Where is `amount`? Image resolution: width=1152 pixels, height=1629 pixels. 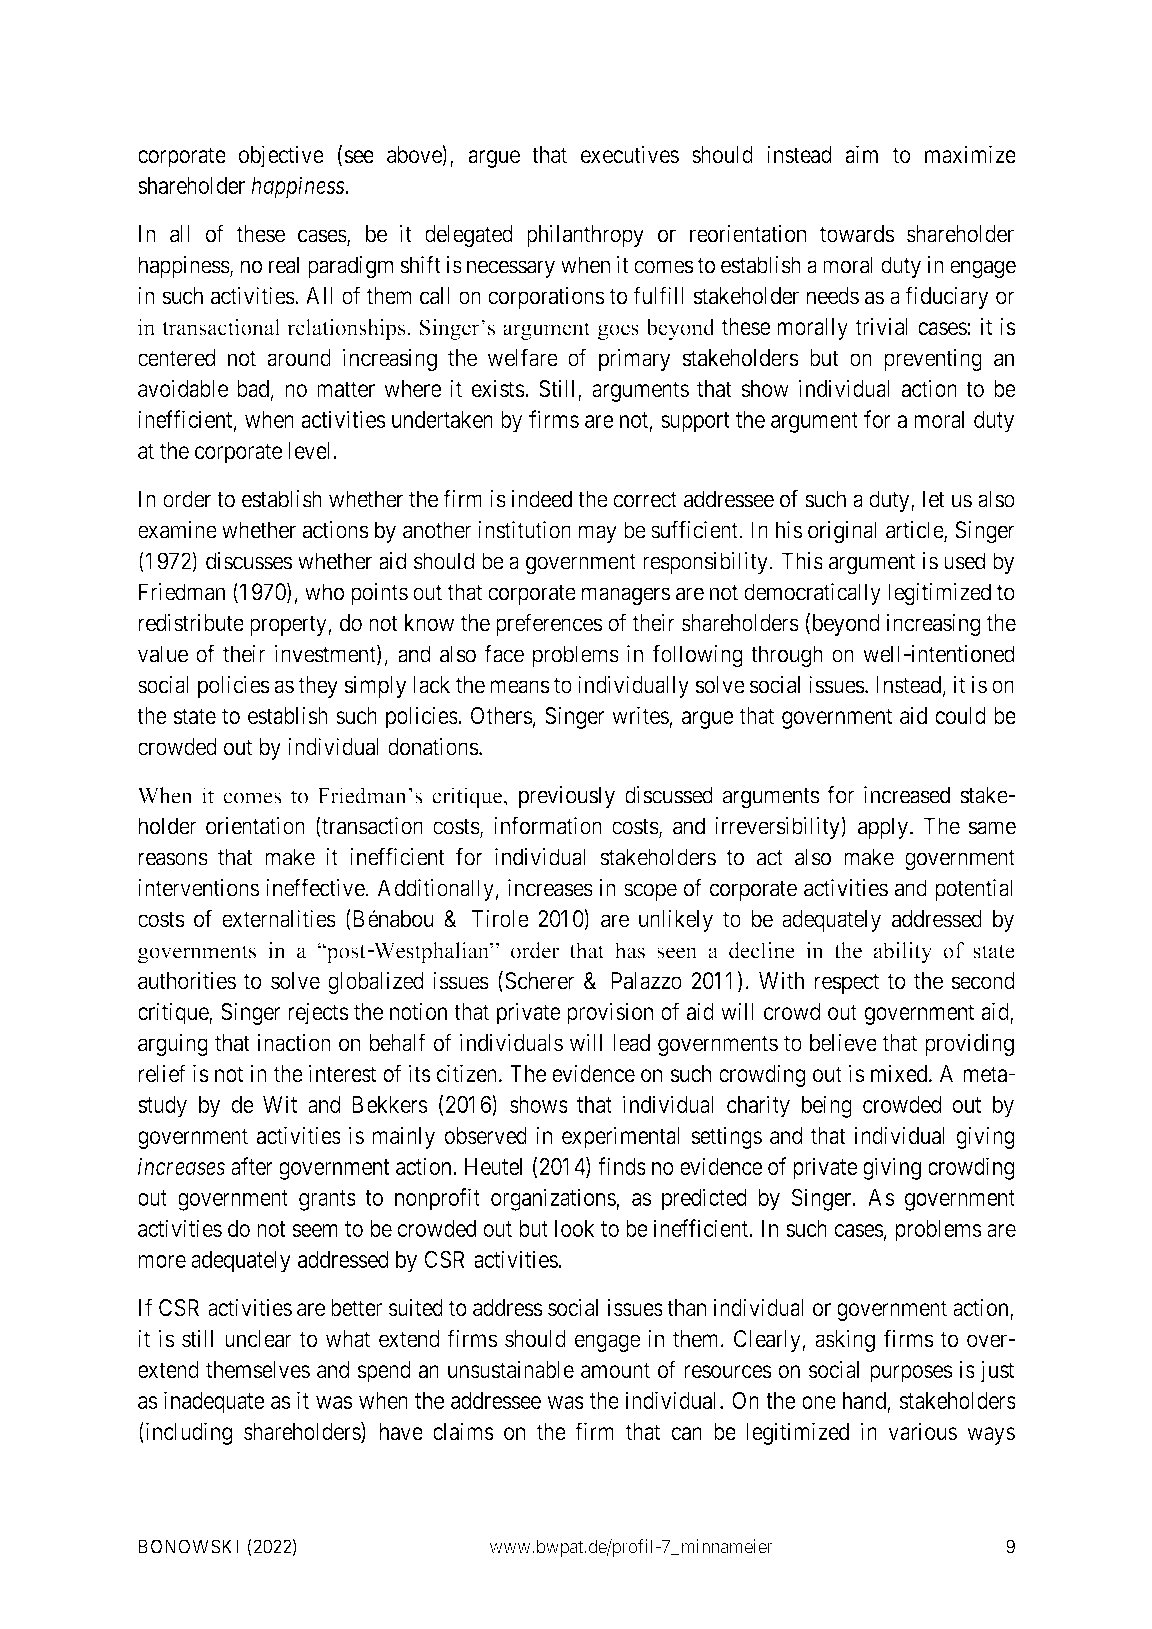 amount is located at coordinates (615, 1370).
